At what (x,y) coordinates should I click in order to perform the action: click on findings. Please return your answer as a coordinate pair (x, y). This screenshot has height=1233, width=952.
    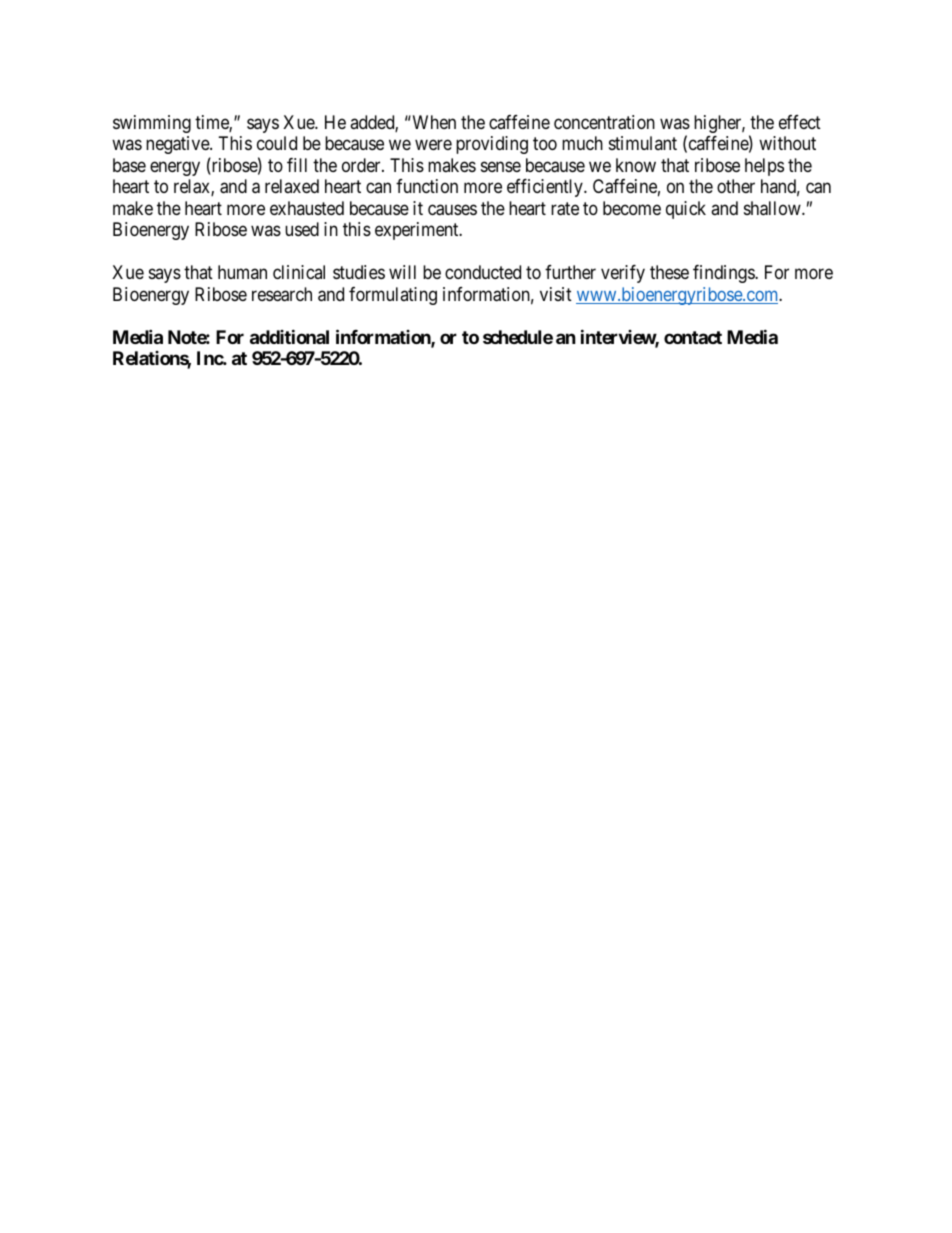
    Looking at the image, I should click on (724, 274).
